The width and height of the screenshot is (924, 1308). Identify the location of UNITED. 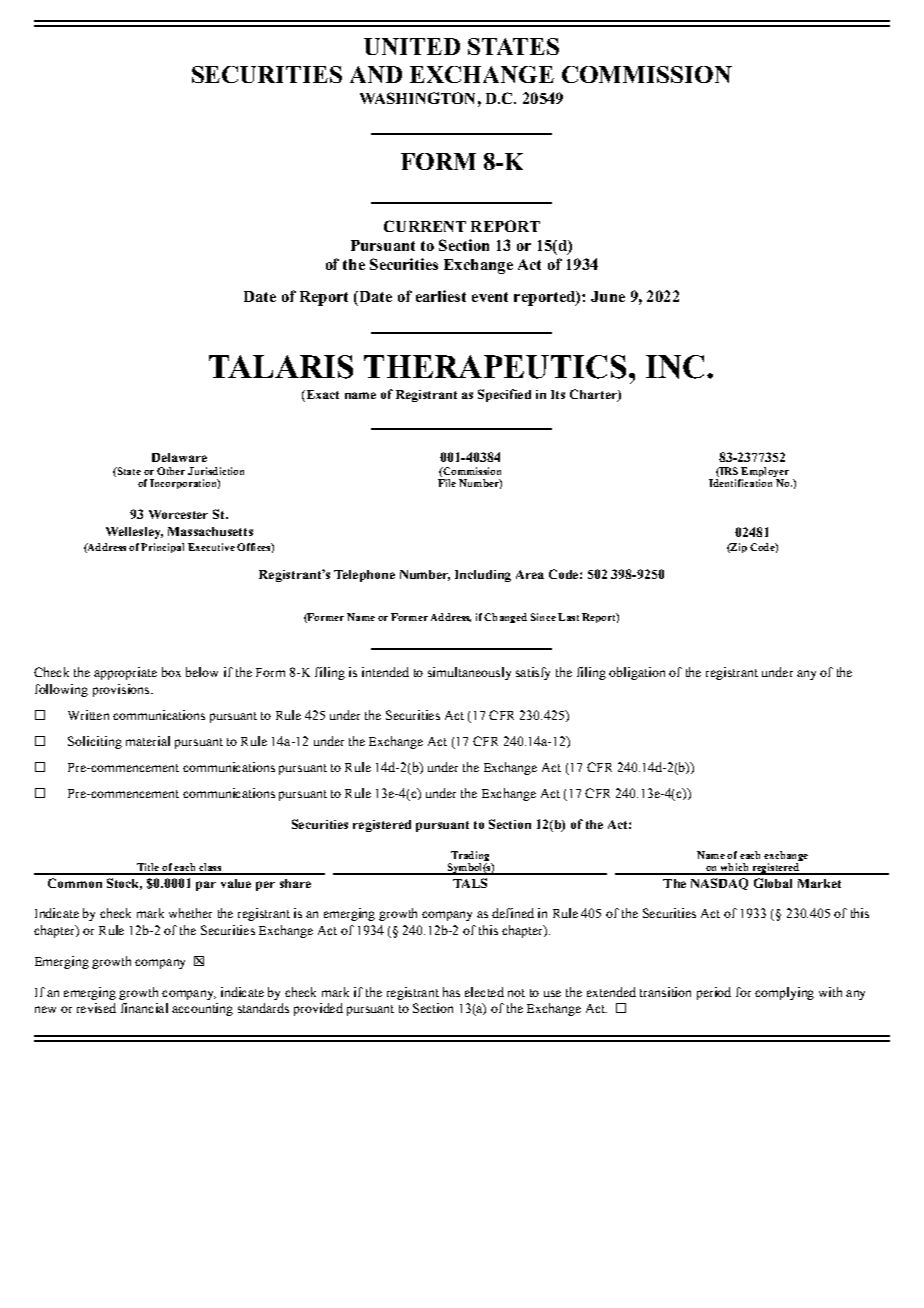
(412, 46).
